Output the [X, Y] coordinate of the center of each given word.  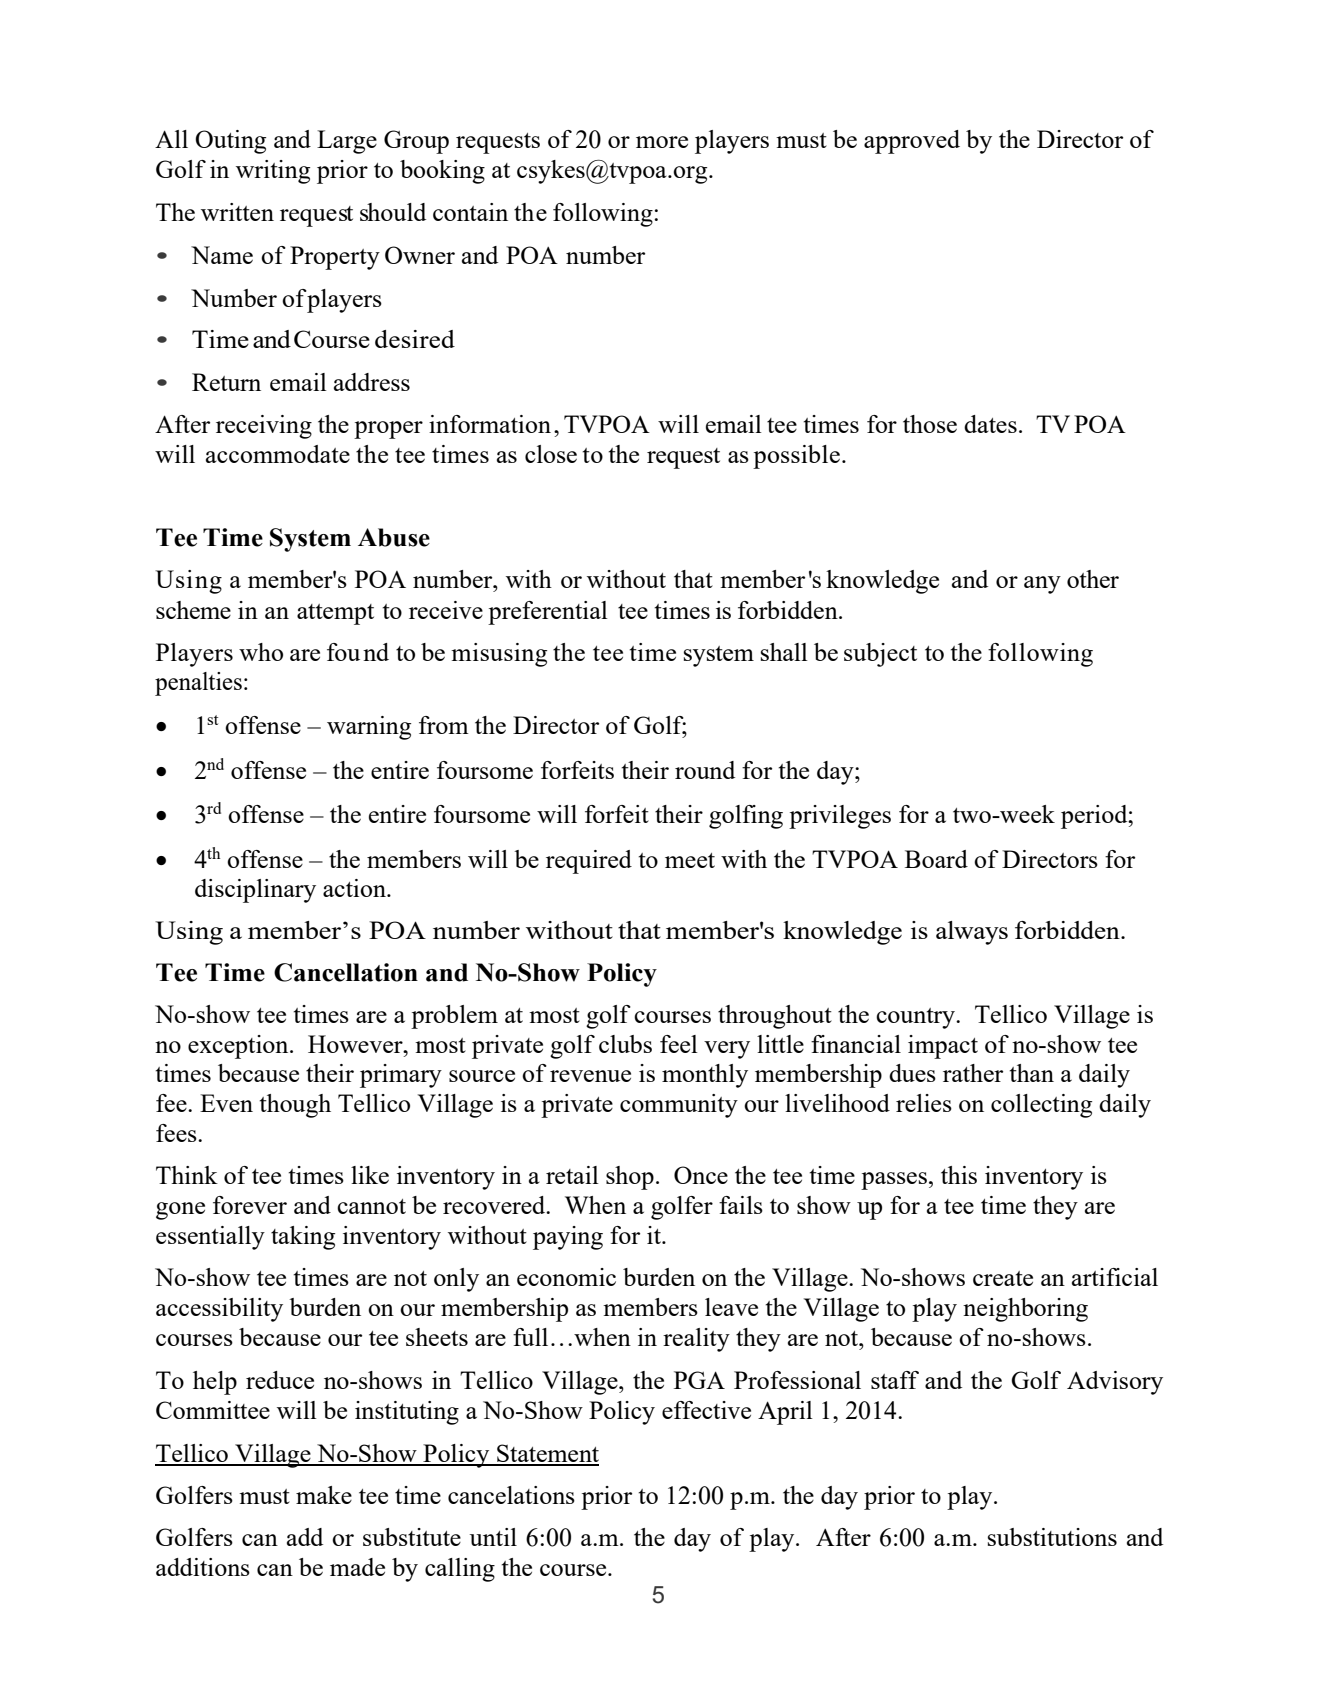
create [1003, 1278]
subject [880, 655]
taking [303, 1238]
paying [568, 1238]
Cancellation [346, 972]
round [705, 770]
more [662, 142]
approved [912, 142]
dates [990, 424]
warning [369, 728]
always [972, 933]
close [551, 454]
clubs [625, 1044]
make [324, 1495]
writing [273, 172]
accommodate [278, 454]
